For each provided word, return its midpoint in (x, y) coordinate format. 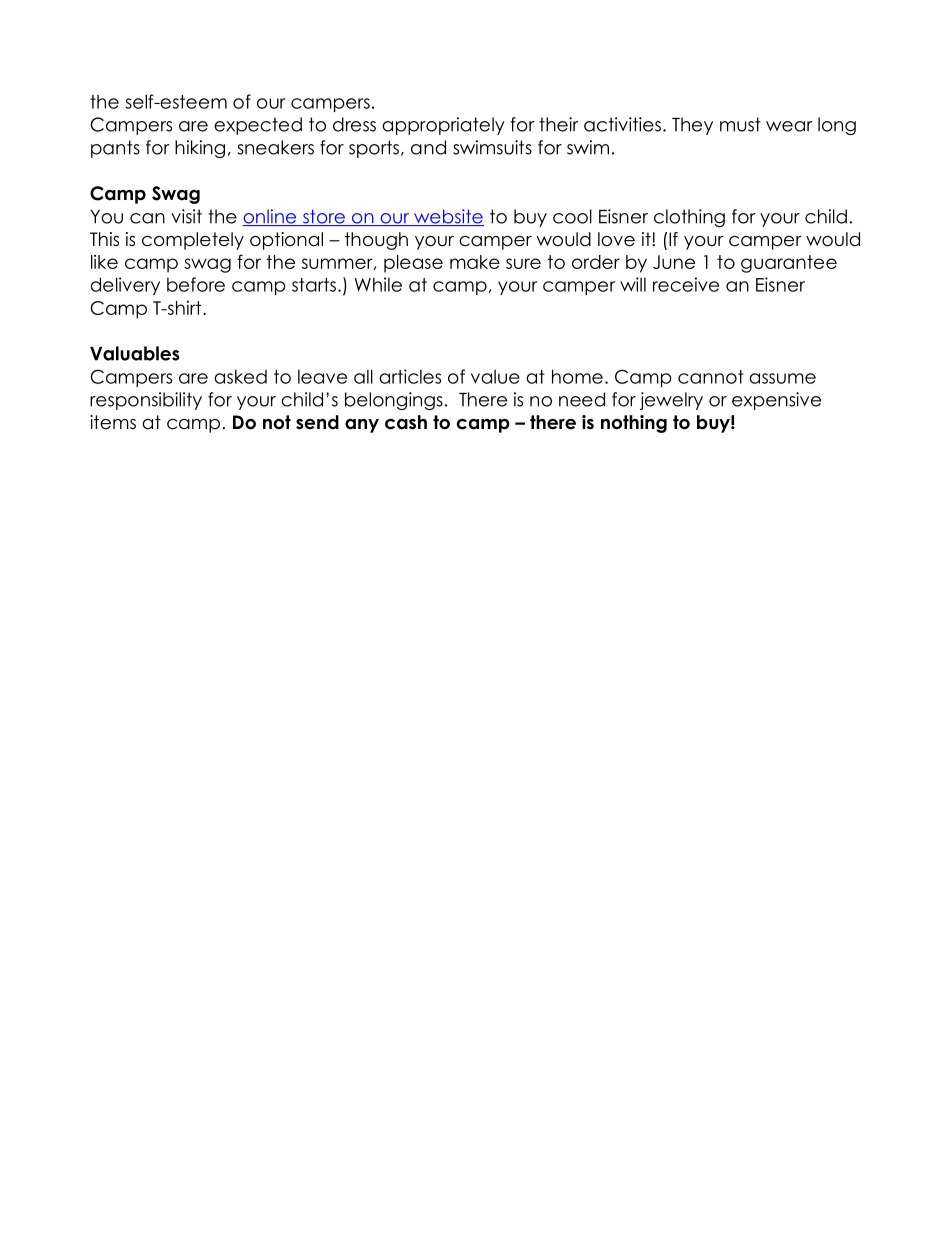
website (448, 217)
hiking (200, 149)
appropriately (443, 126)
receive (686, 284)
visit (186, 216)
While (378, 284)
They (692, 126)
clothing (689, 218)
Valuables (135, 353)
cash (406, 422)
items (113, 422)
